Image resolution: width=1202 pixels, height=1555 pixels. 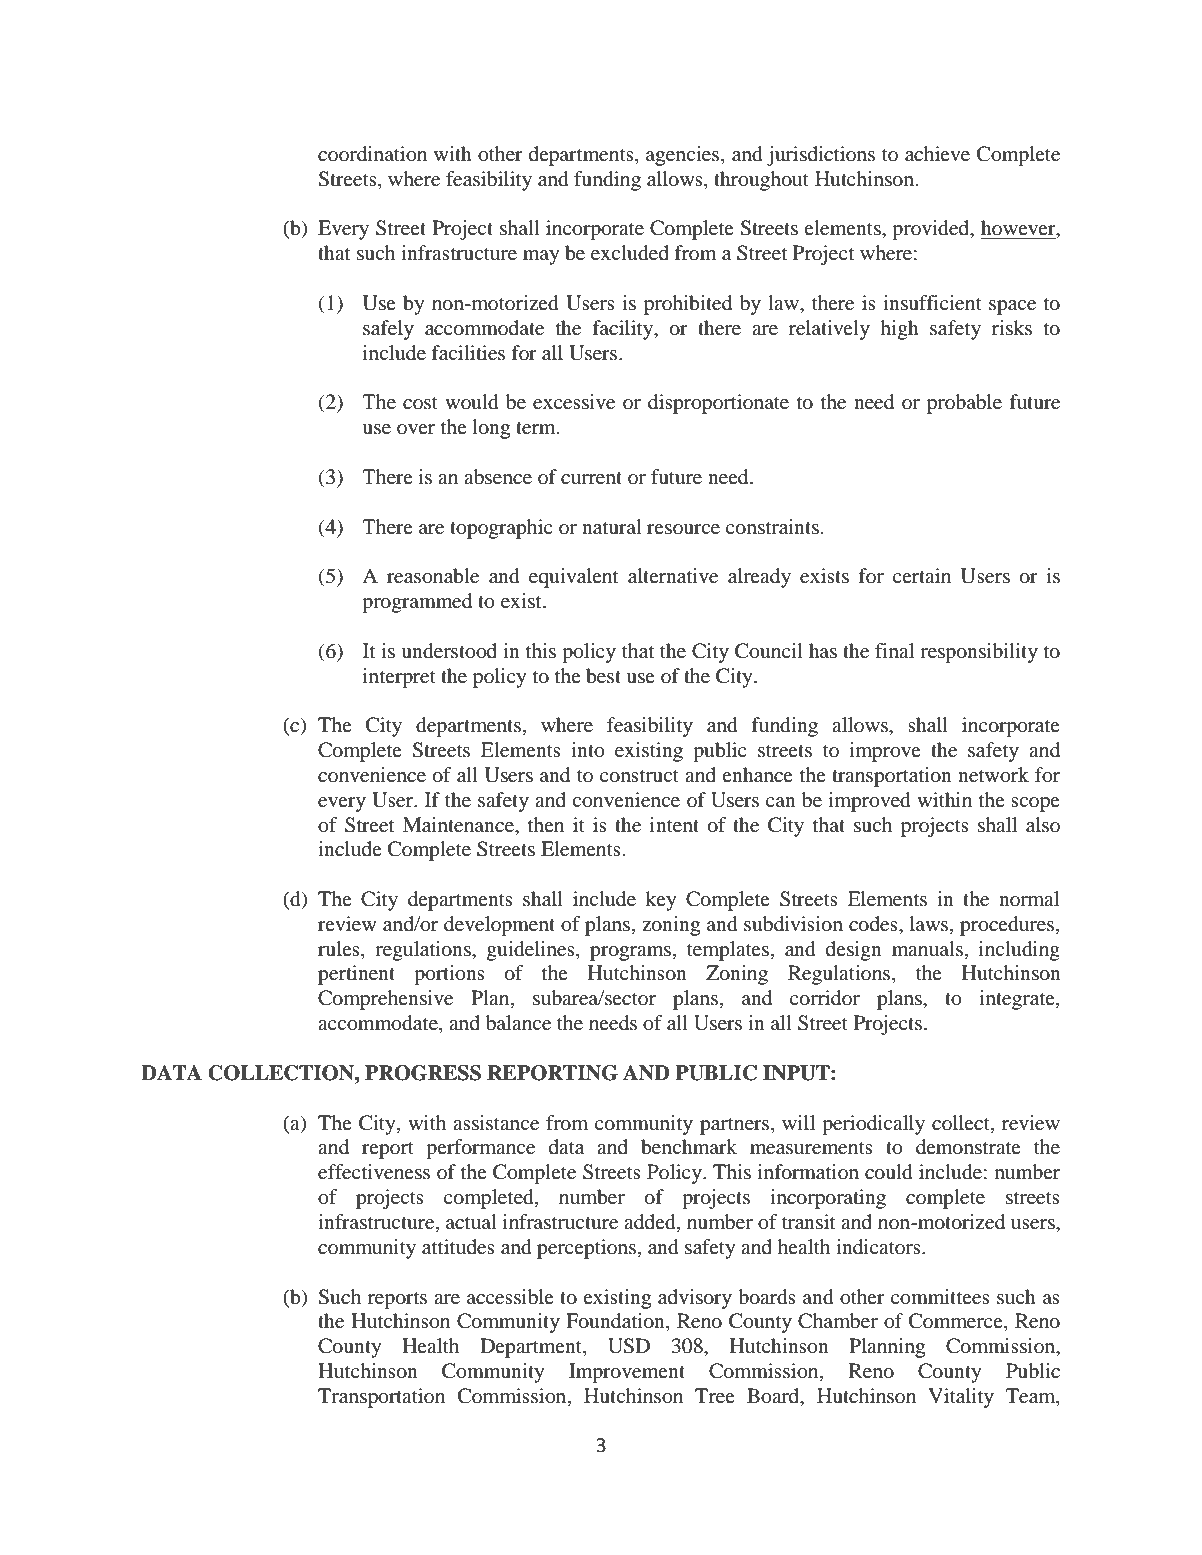 What do you see at coordinates (728, 951) in the screenshot?
I see `templates` at bounding box center [728, 951].
